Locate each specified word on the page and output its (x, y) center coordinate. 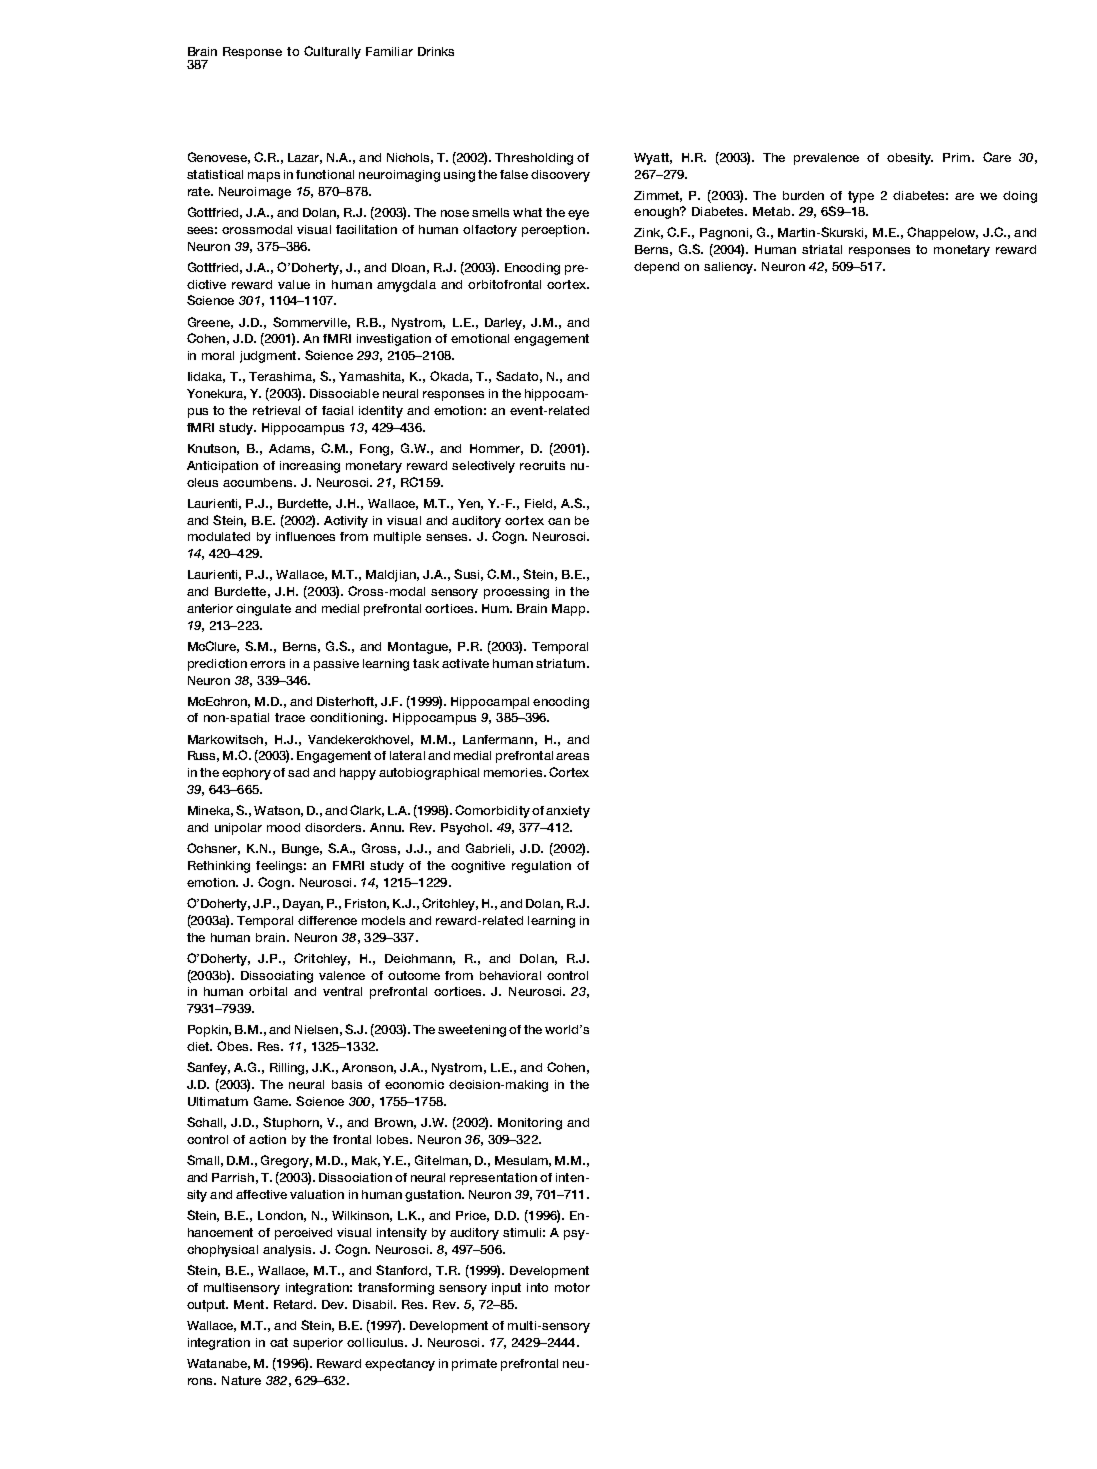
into (537, 1287)
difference (327, 920)
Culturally (332, 52)
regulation (541, 867)
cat (279, 1342)
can (559, 521)
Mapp (570, 610)
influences (305, 536)
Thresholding (534, 159)
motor (572, 1287)
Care (997, 157)
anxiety (568, 812)
